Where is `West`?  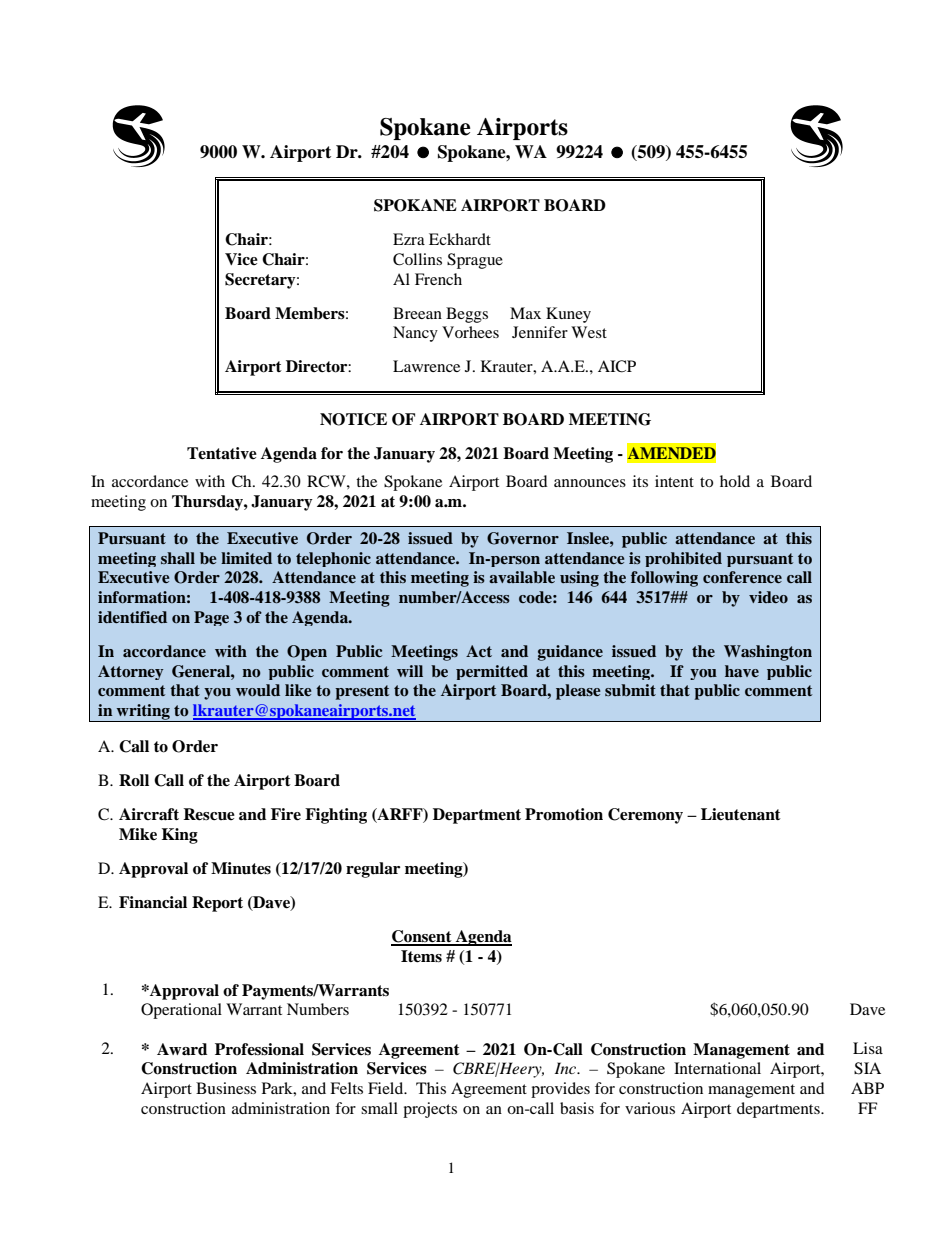 West is located at coordinates (589, 332).
